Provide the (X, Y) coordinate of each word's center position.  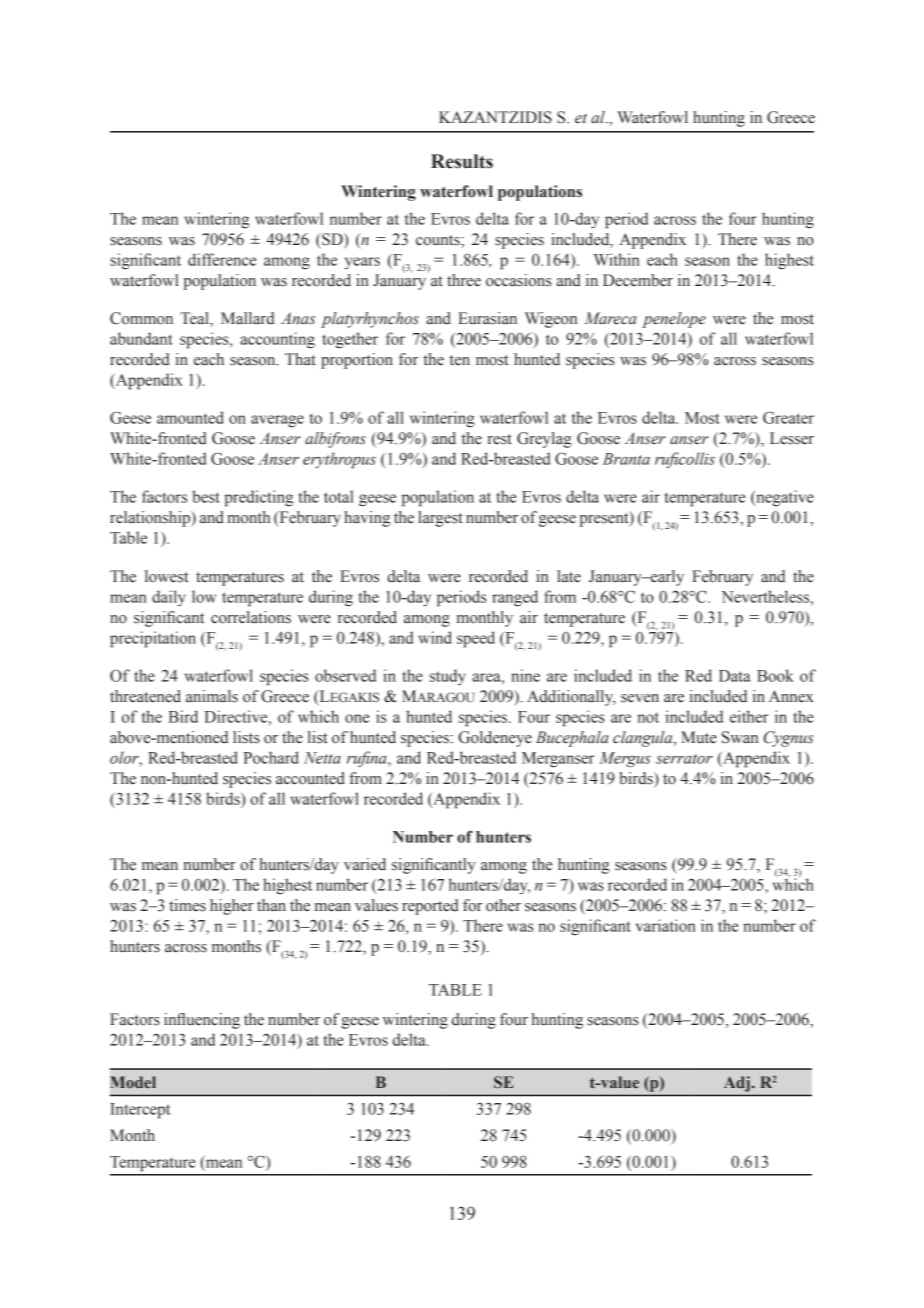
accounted (310, 778)
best (206, 496)
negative (784, 498)
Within (617, 259)
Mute (699, 737)
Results (462, 161)
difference (222, 259)
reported (430, 907)
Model (133, 1082)
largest (440, 519)
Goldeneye (495, 739)
